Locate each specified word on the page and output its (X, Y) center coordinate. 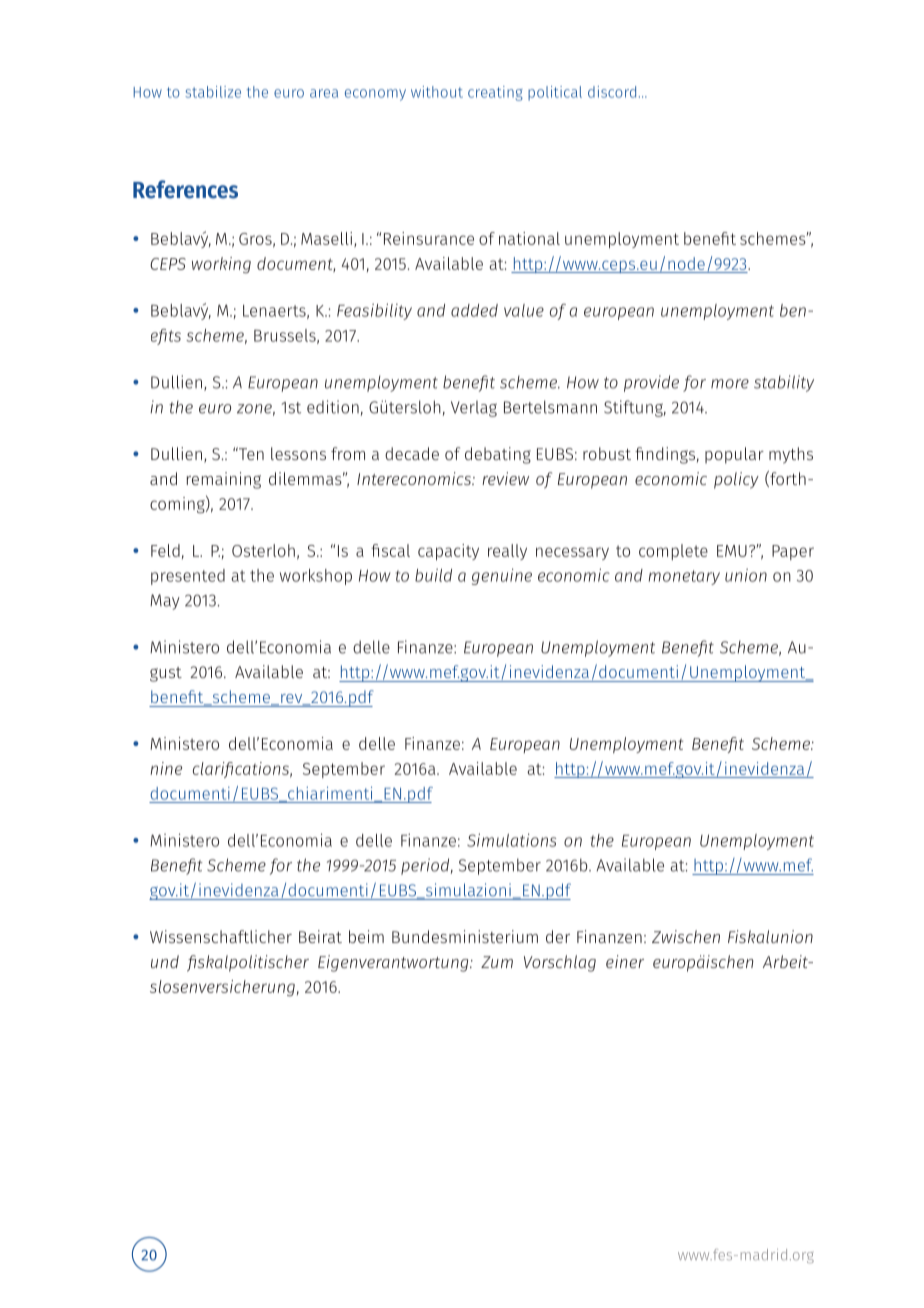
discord (612, 92)
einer (625, 961)
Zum (497, 962)
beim (366, 936)
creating (495, 93)
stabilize (213, 92)
